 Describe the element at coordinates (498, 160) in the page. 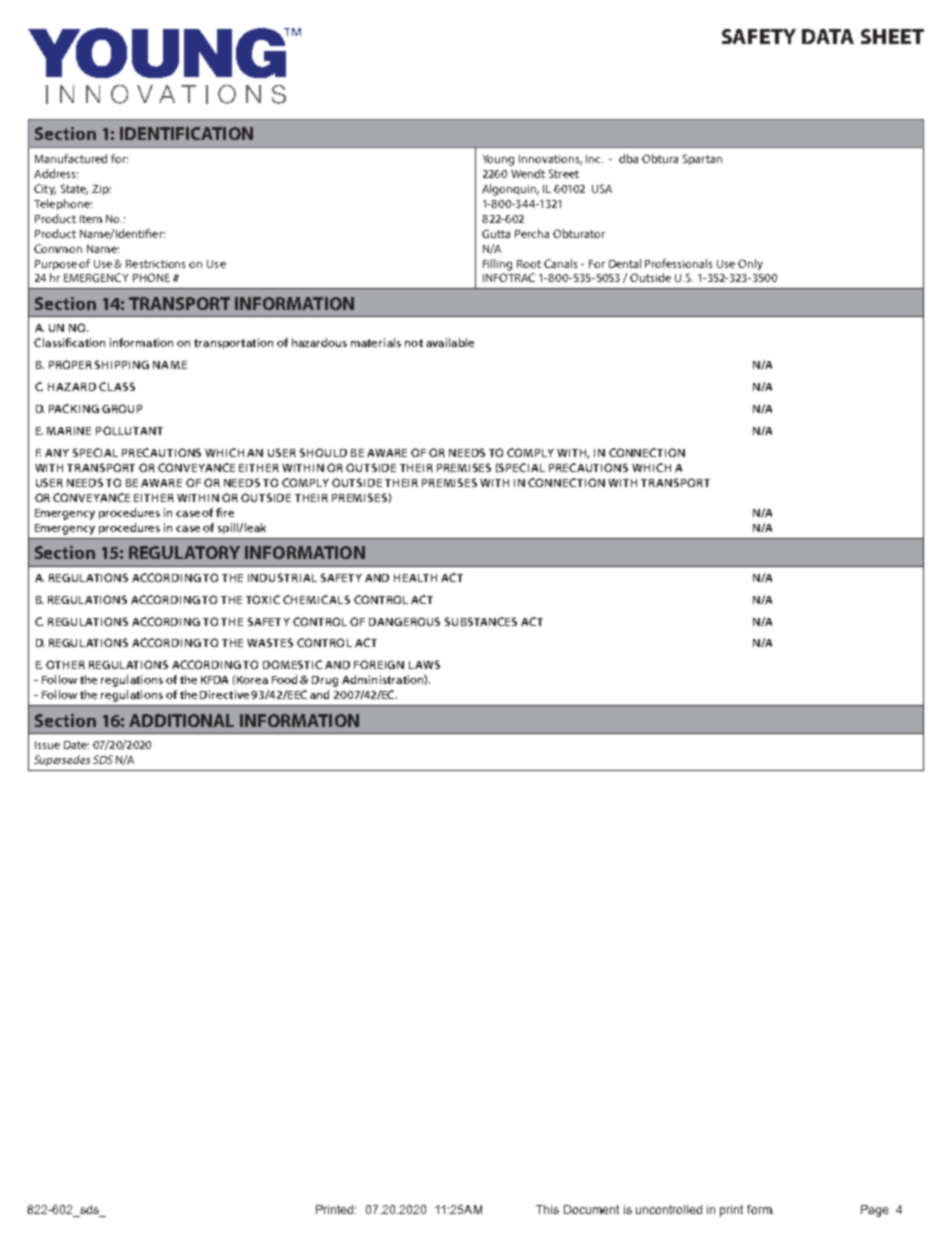

I see `Young` at that location.
